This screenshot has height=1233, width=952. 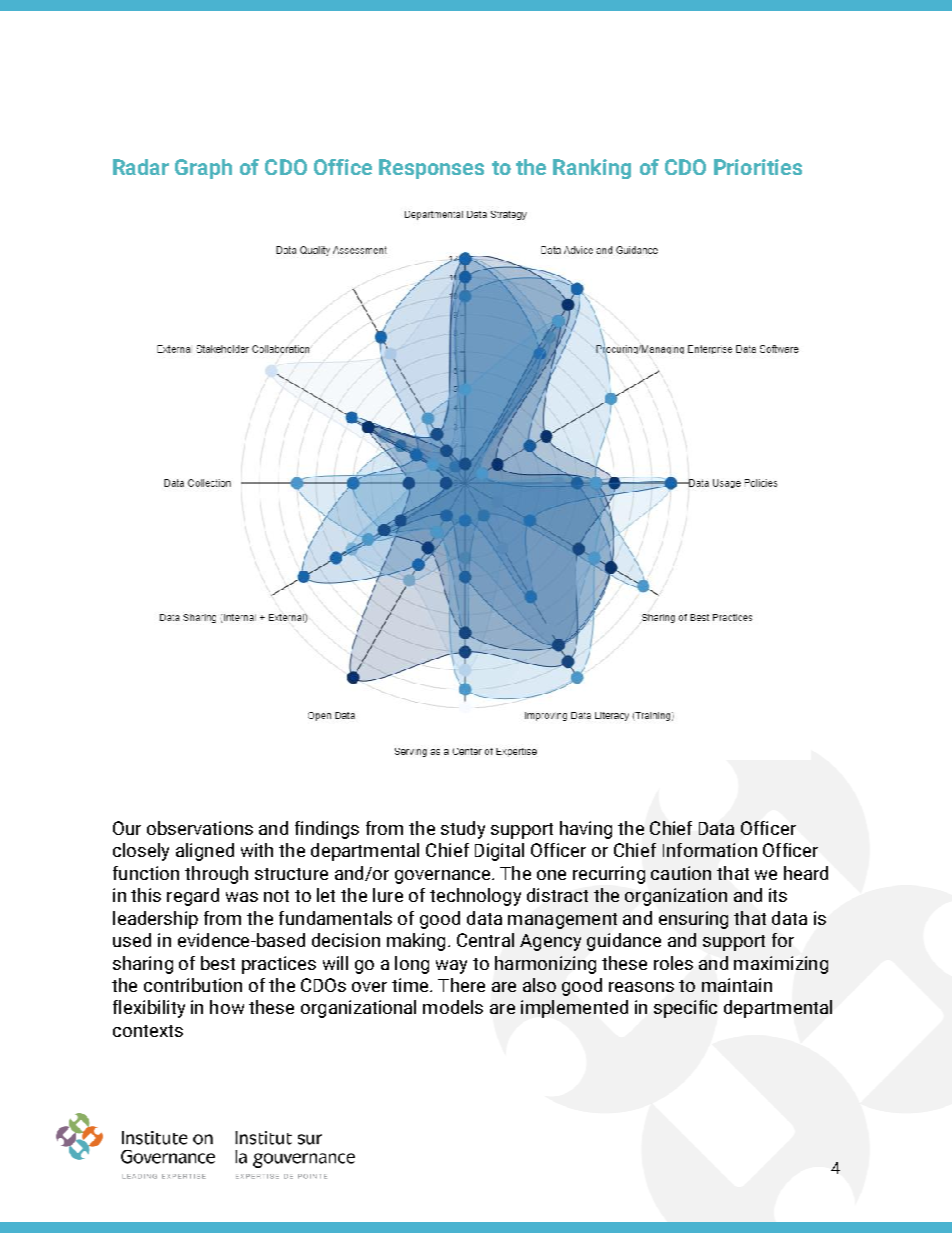 What do you see at coordinates (758, 167) in the screenshot?
I see `Priorities` at bounding box center [758, 167].
